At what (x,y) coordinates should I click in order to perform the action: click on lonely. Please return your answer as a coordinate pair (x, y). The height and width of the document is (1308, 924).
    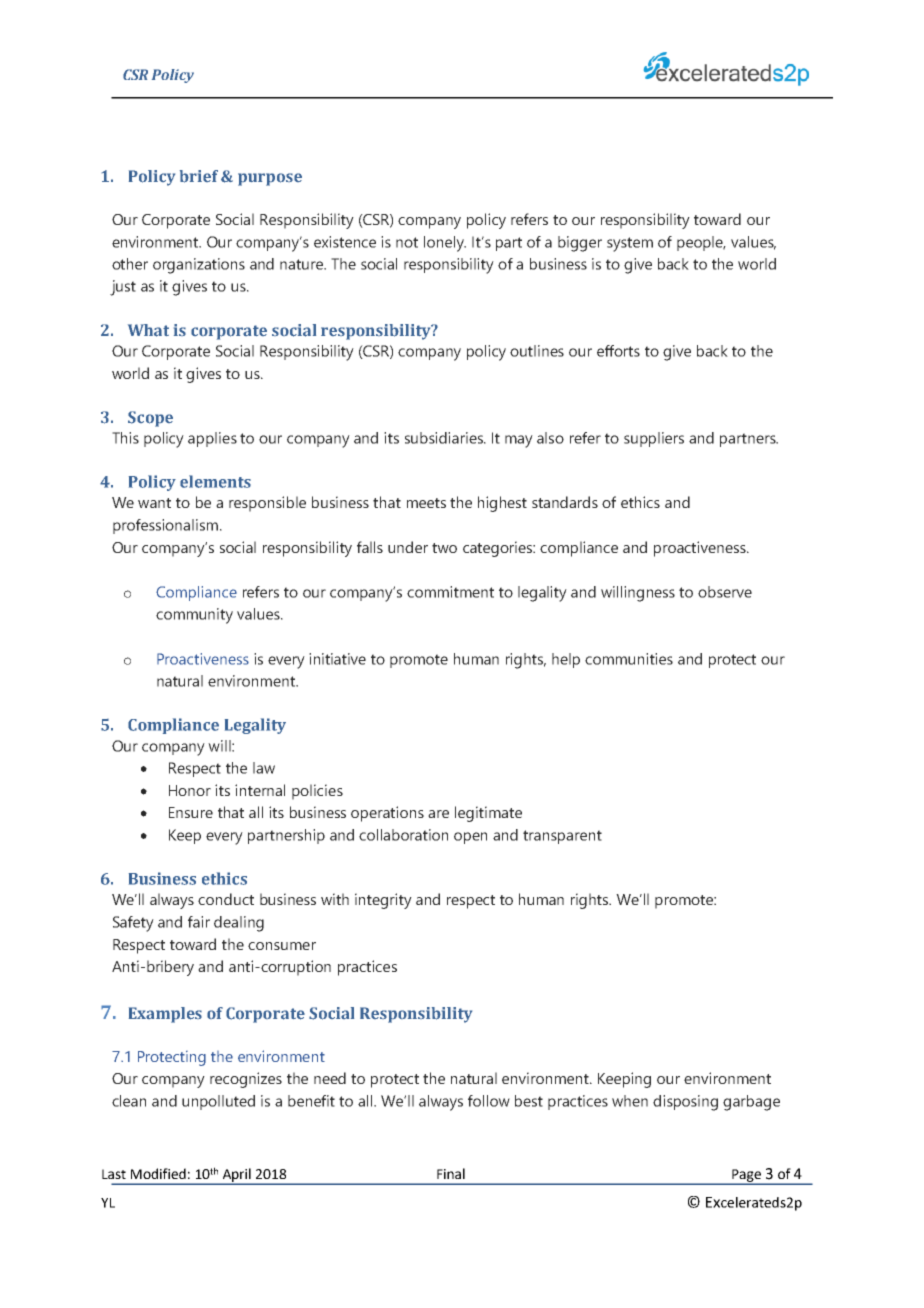
    Looking at the image, I should click on (445, 244).
